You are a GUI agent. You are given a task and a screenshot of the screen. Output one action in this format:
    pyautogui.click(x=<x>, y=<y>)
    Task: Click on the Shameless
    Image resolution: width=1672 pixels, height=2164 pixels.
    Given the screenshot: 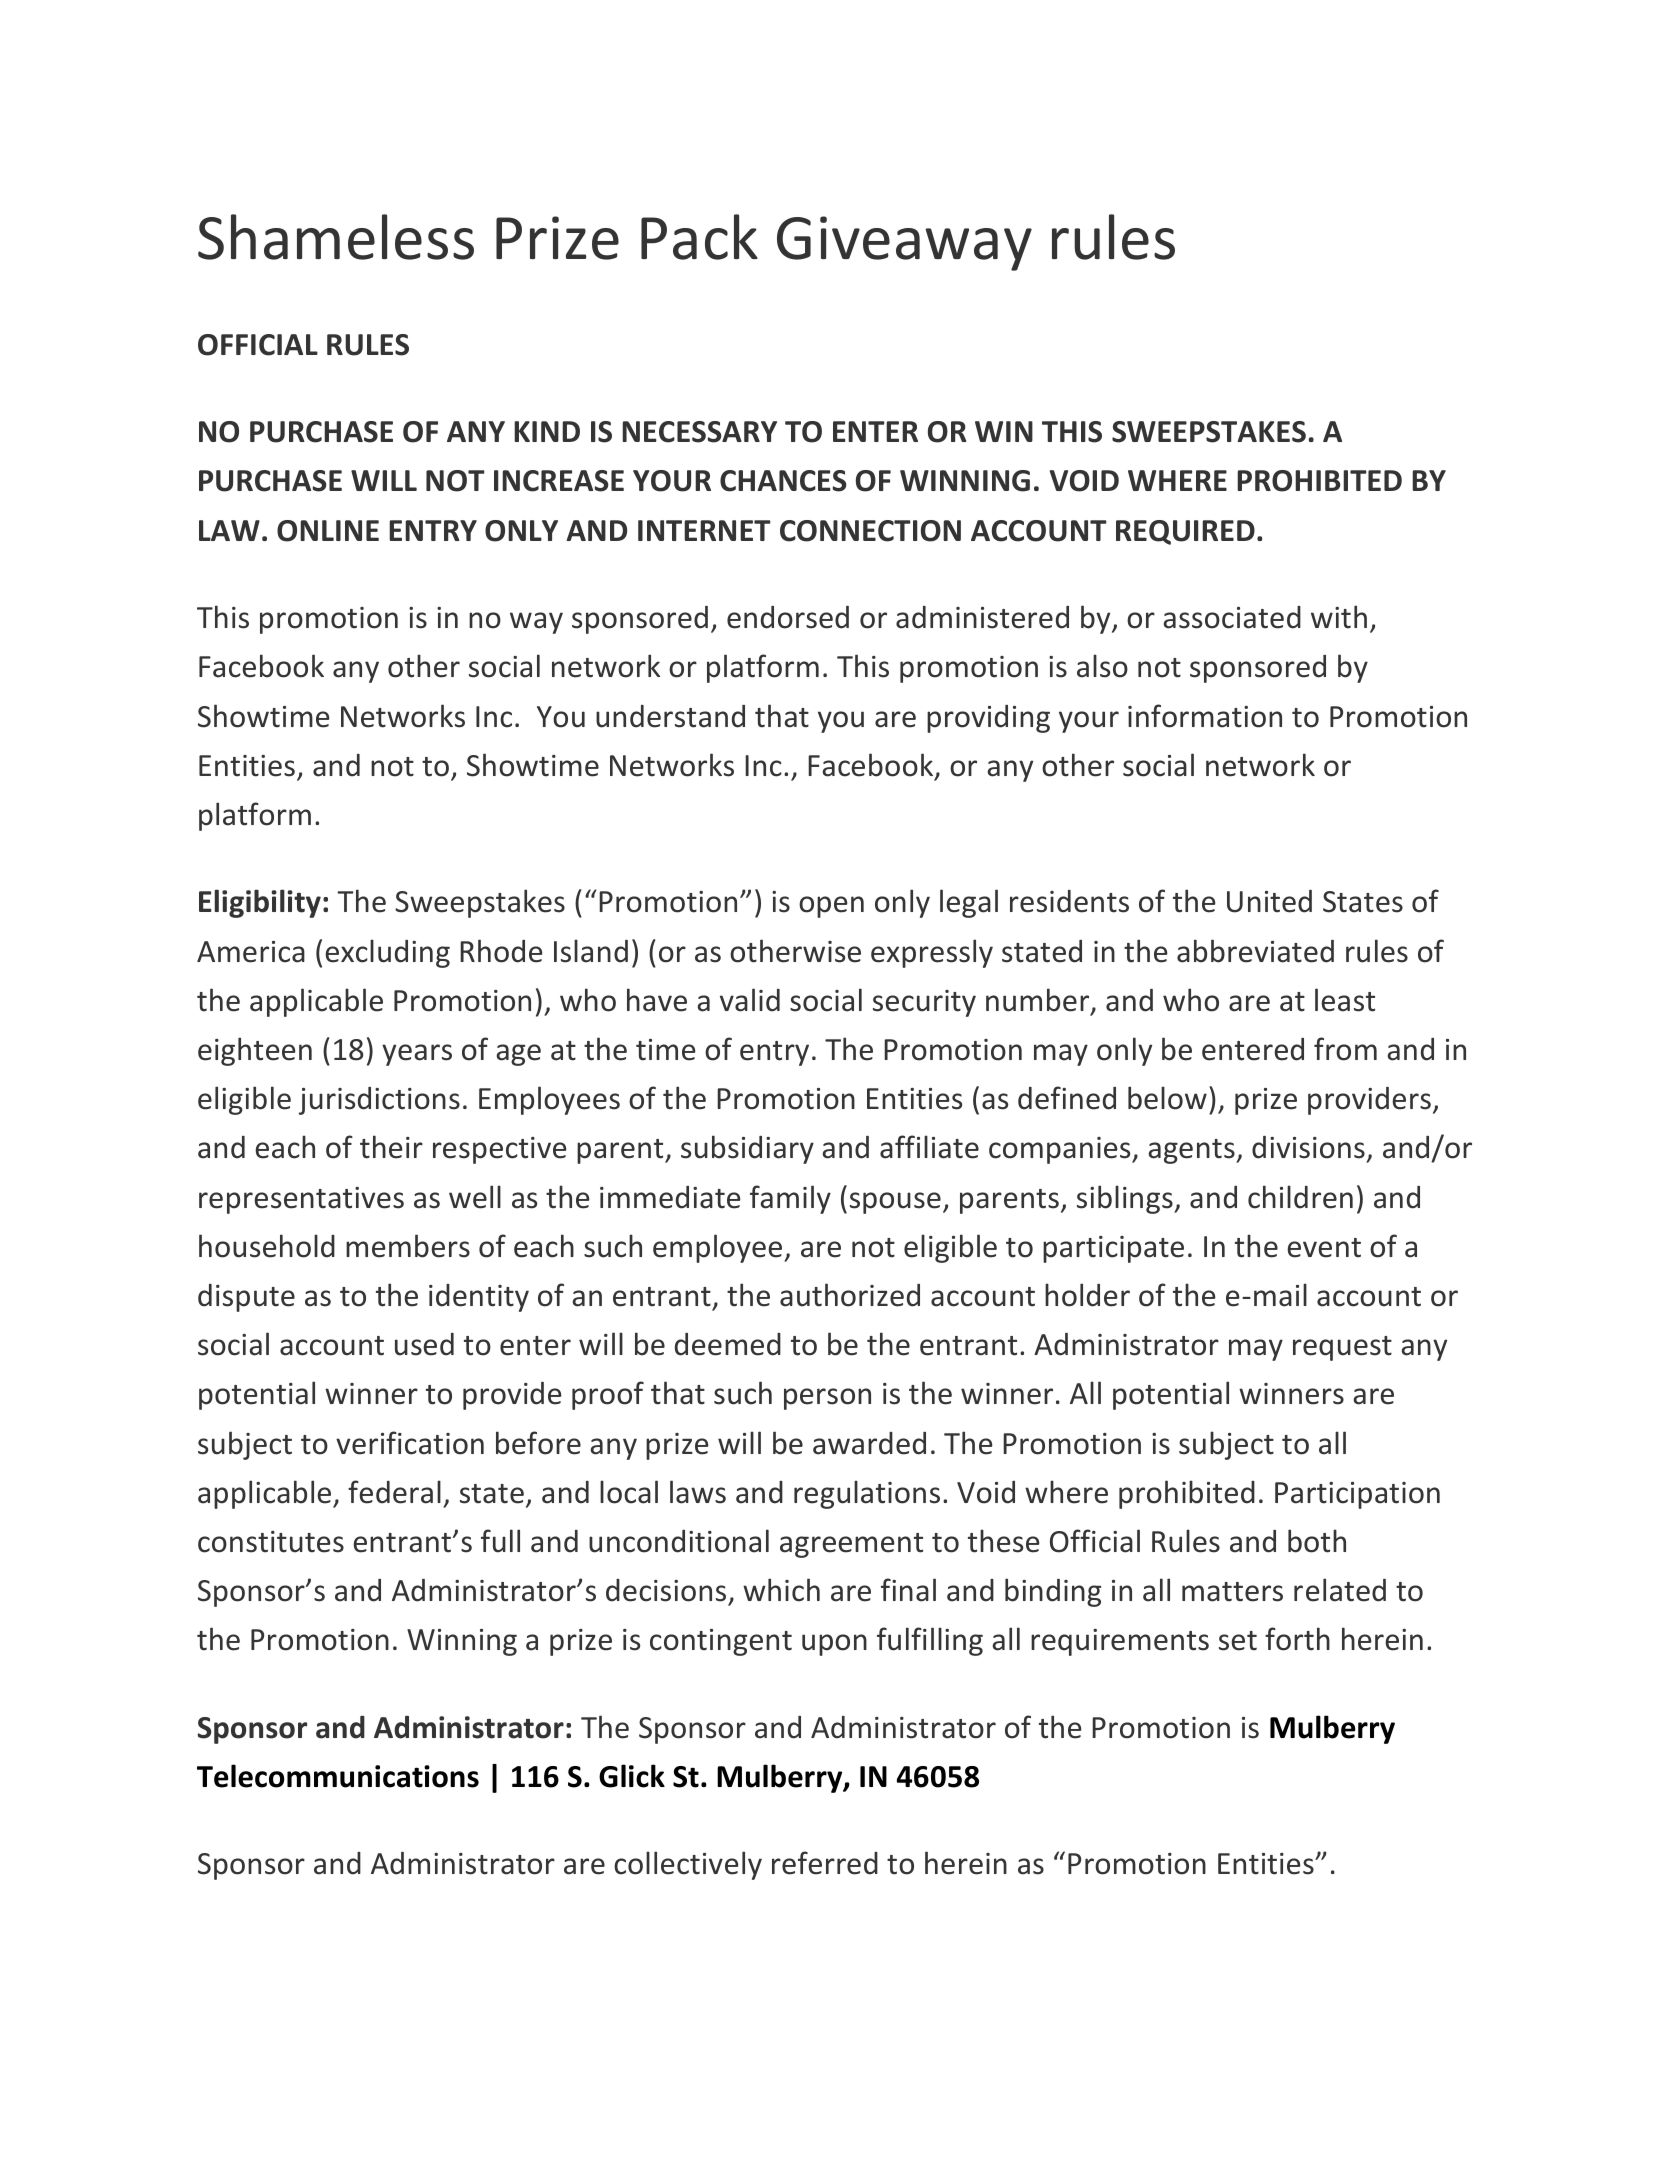 What is the action you would take?
    pyautogui.click(x=336, y=237)
